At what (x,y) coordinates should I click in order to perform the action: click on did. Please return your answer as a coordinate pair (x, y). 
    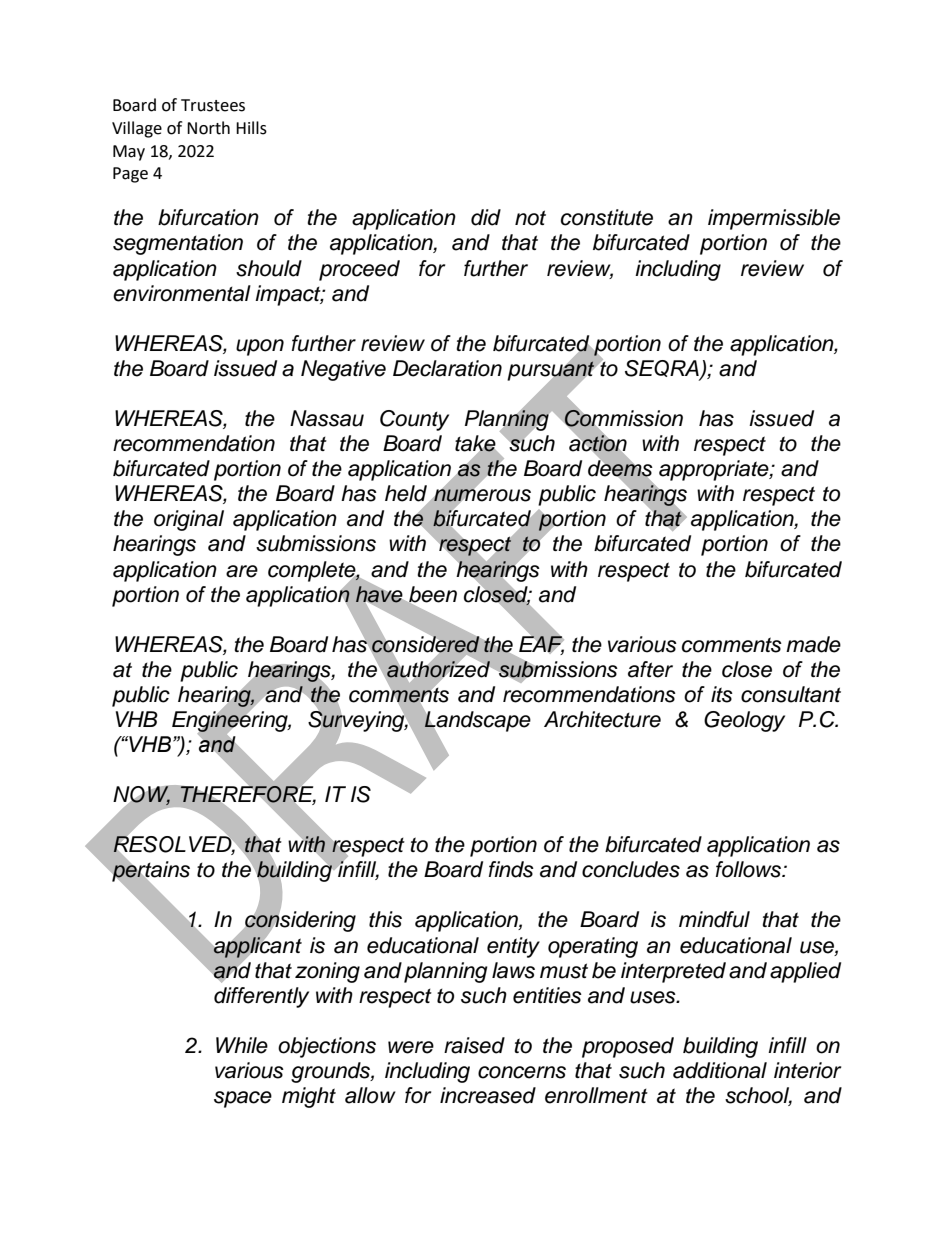
    Looking at the image, I should click on (486, 217).
